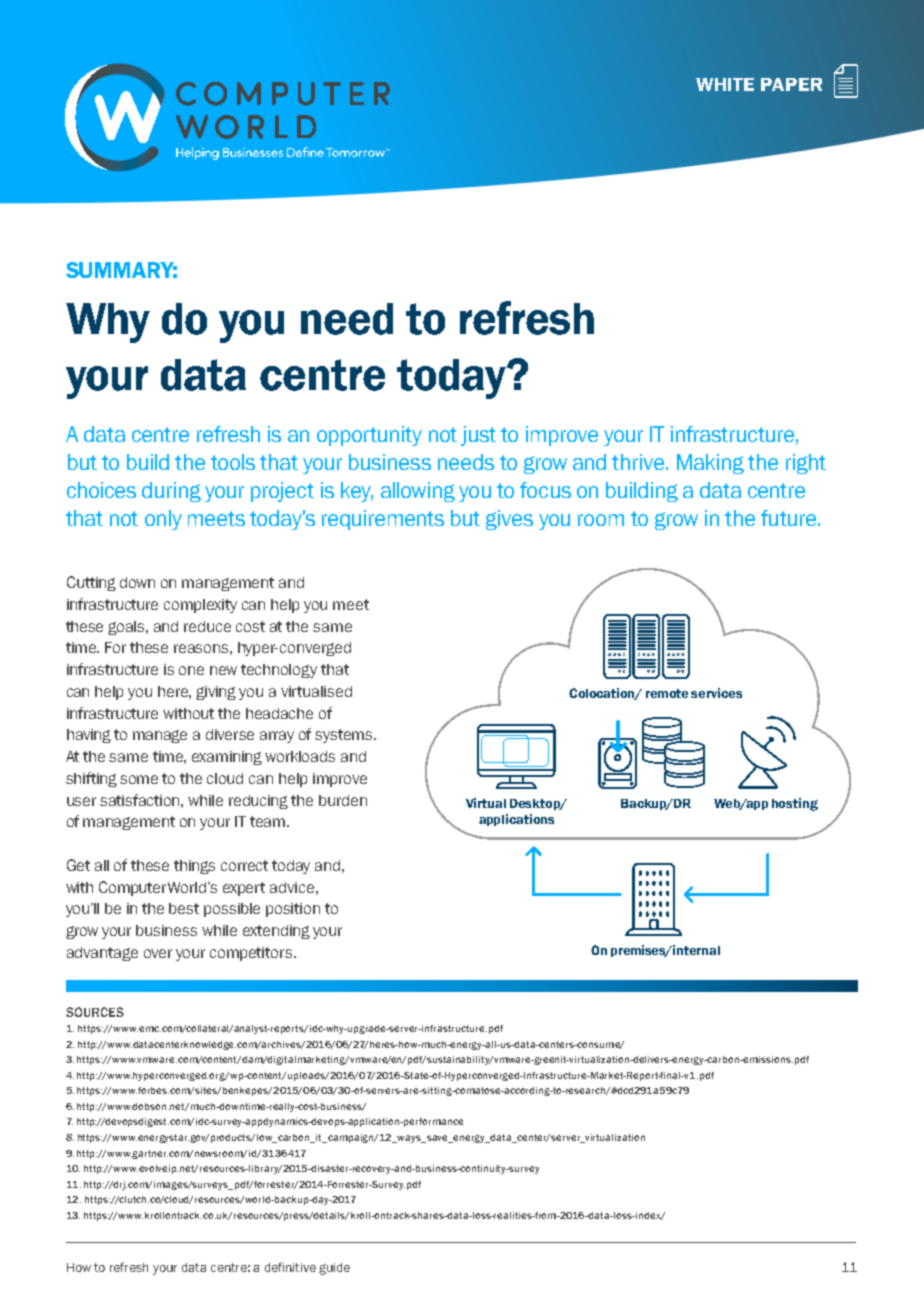 This screenshot has width=924, height=1308. I want to click on PAPER, so click(791, 84).
